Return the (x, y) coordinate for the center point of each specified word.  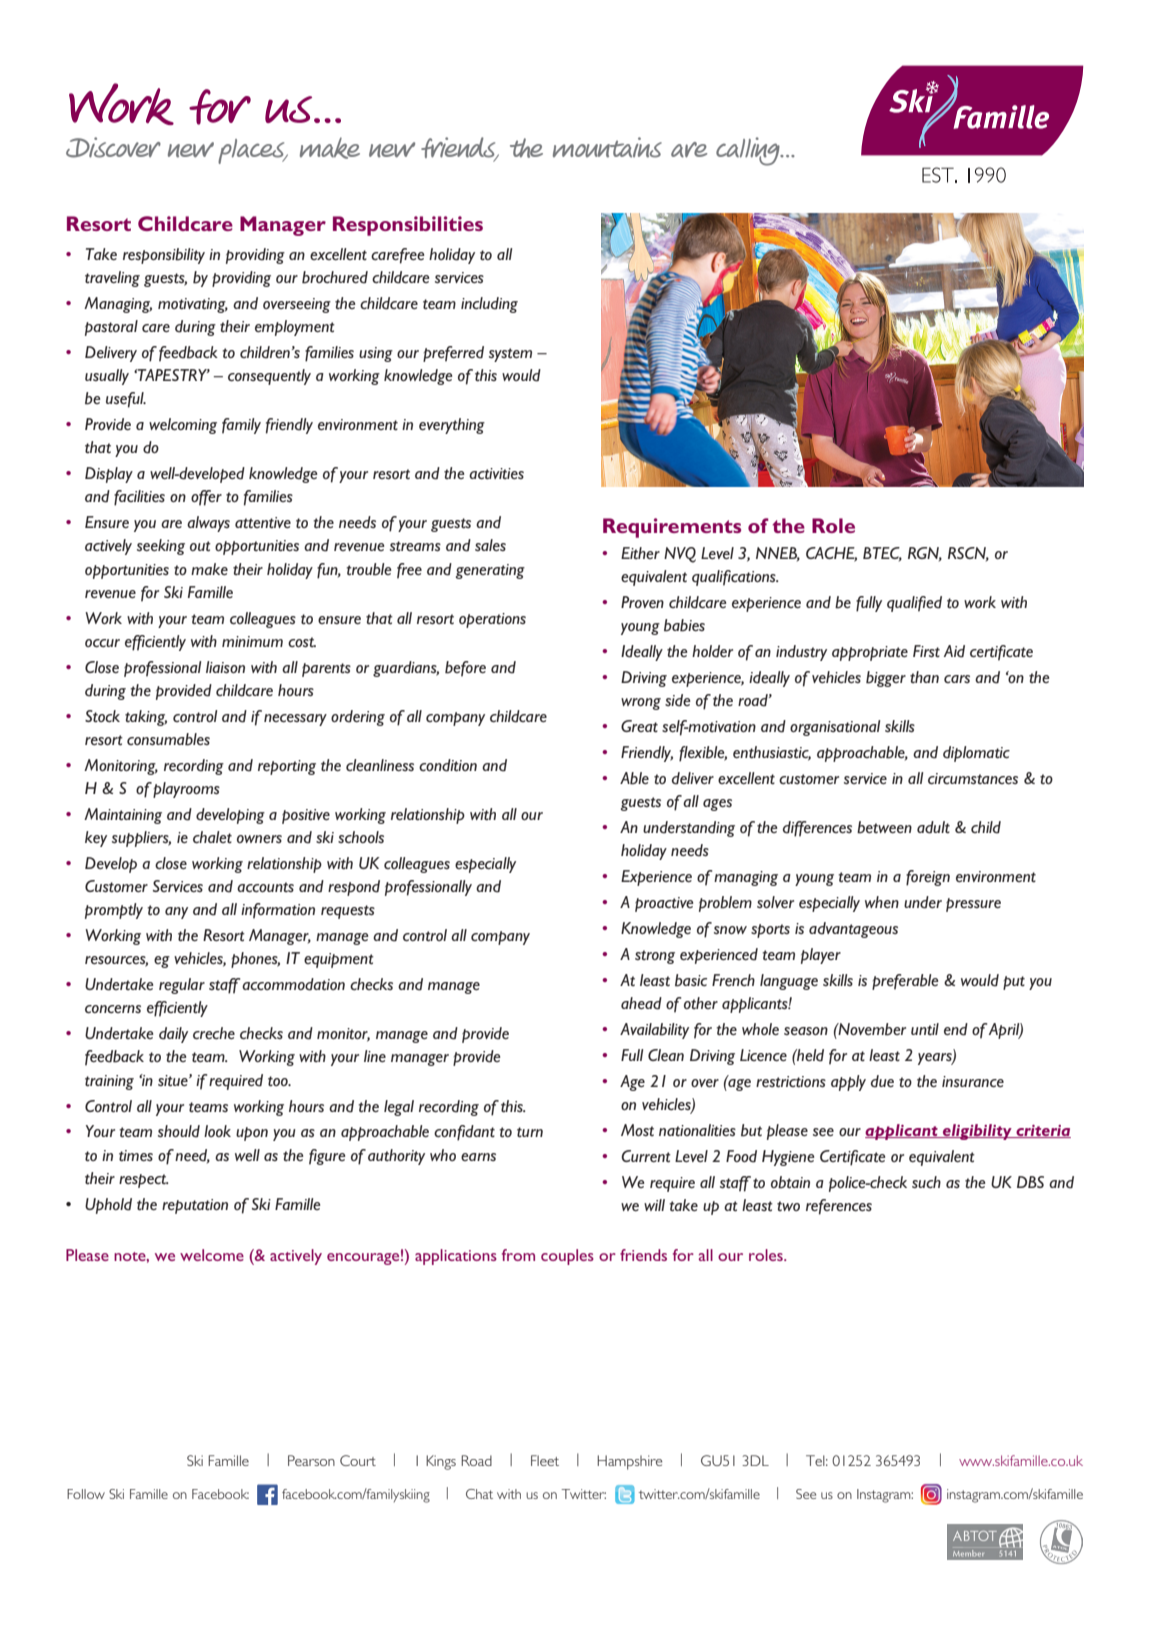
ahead (641, 1003)
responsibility (164, 256)
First (926, 651)
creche (214, 1033)
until (925, 1029)
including (489, 305)
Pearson (311, 1460)
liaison (225, 667)
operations (492, 620)
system (510, 355)
